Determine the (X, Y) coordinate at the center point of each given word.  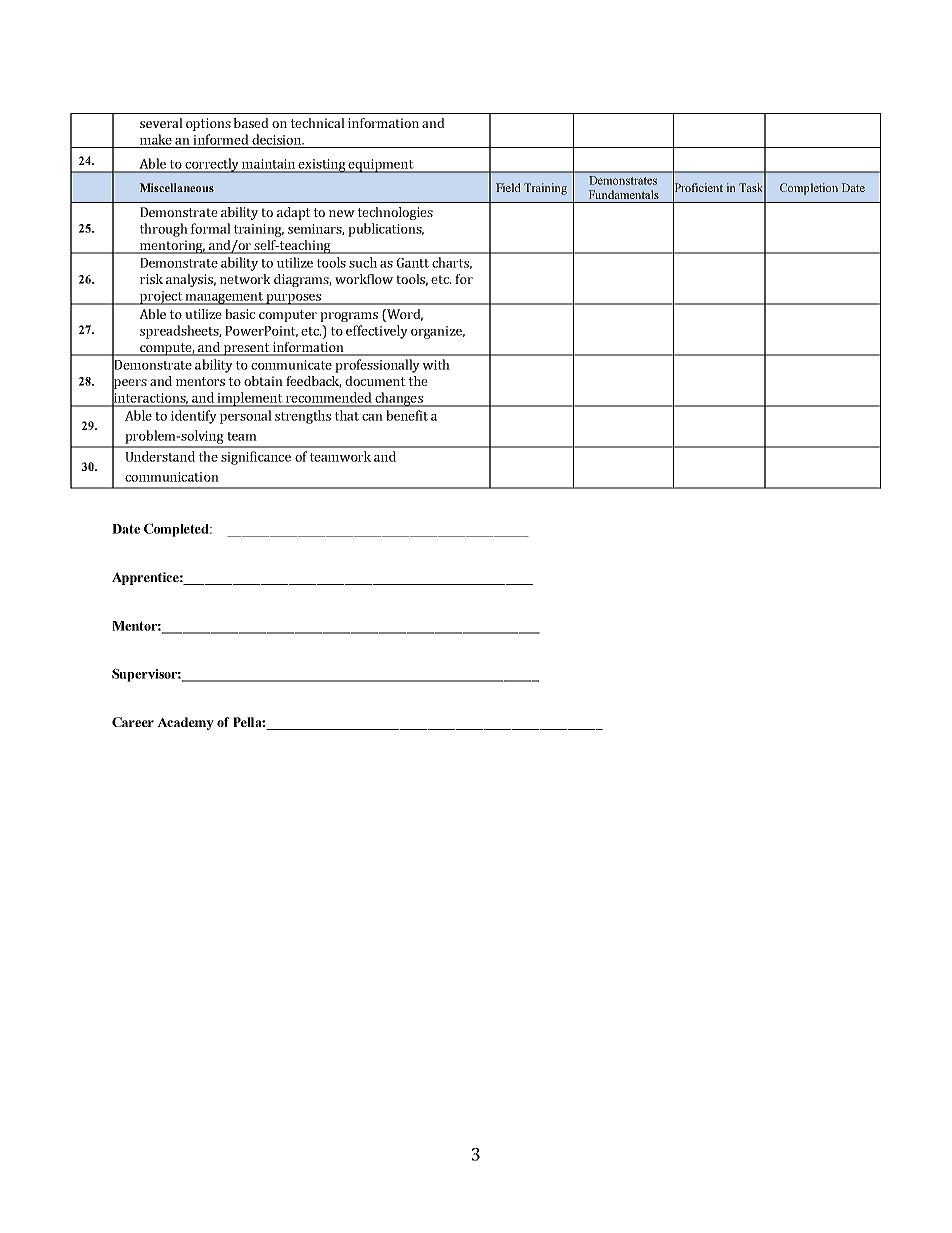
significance (256, 458)
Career (133, 722)
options (208, 124)
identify (194, 417)
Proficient (698, 187)
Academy (185, 723)
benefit (407, 415)
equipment (381, 166)
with (436, 364)
